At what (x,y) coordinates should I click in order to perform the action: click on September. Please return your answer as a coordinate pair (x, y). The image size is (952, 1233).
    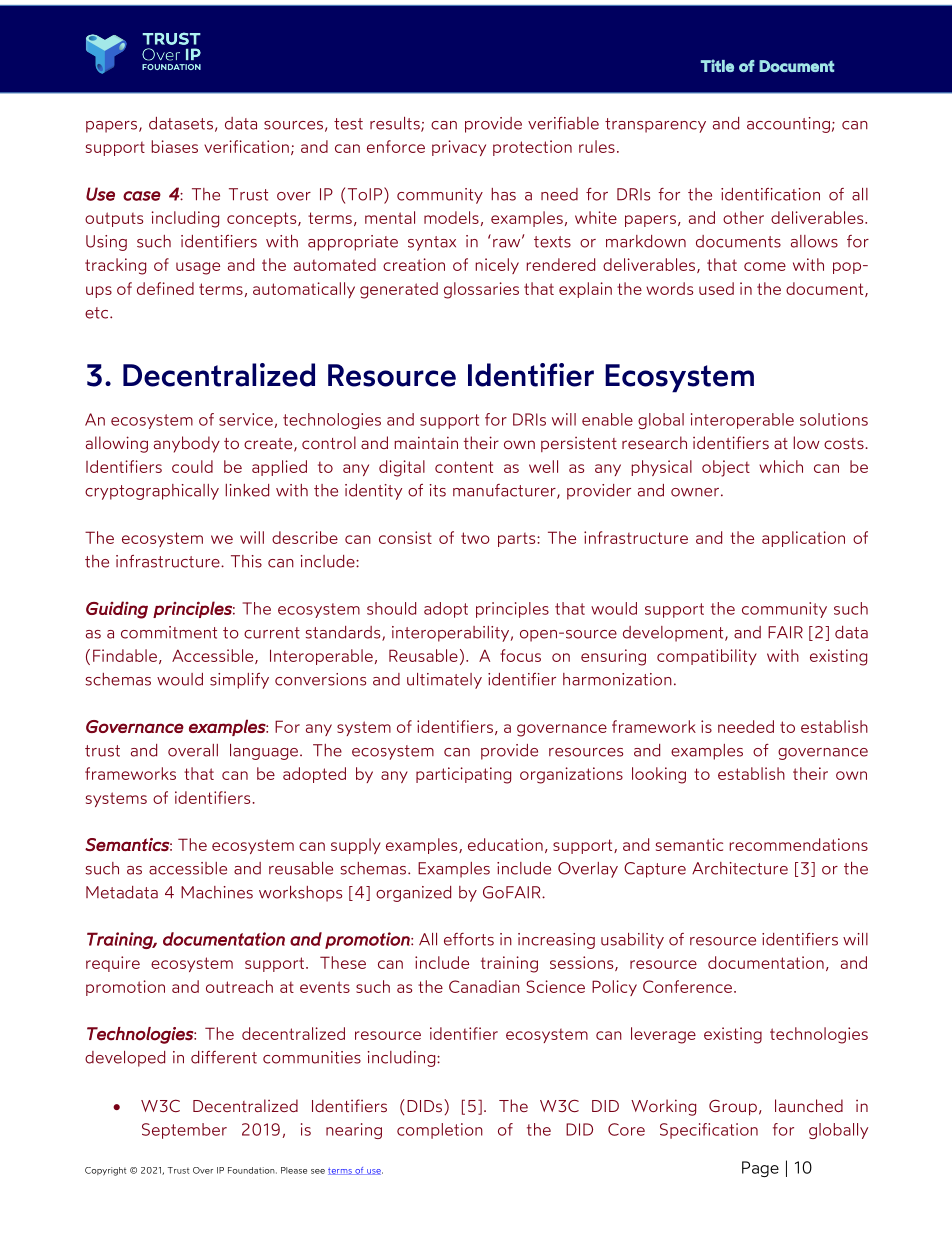
    Looking at the image, I should click on (184, 1131).
